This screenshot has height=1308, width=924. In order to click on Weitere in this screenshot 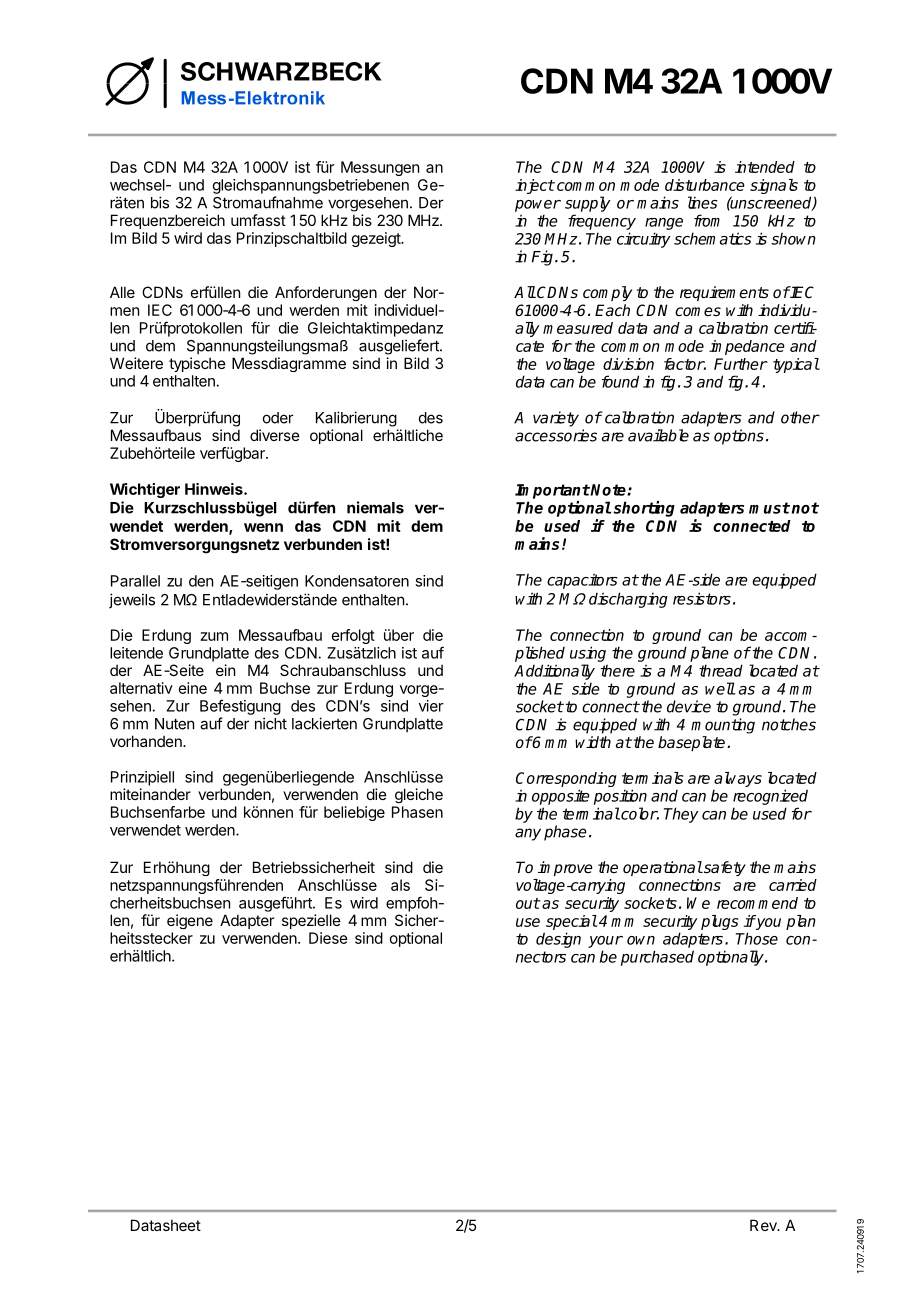, I will do `click(136, 363)`.
